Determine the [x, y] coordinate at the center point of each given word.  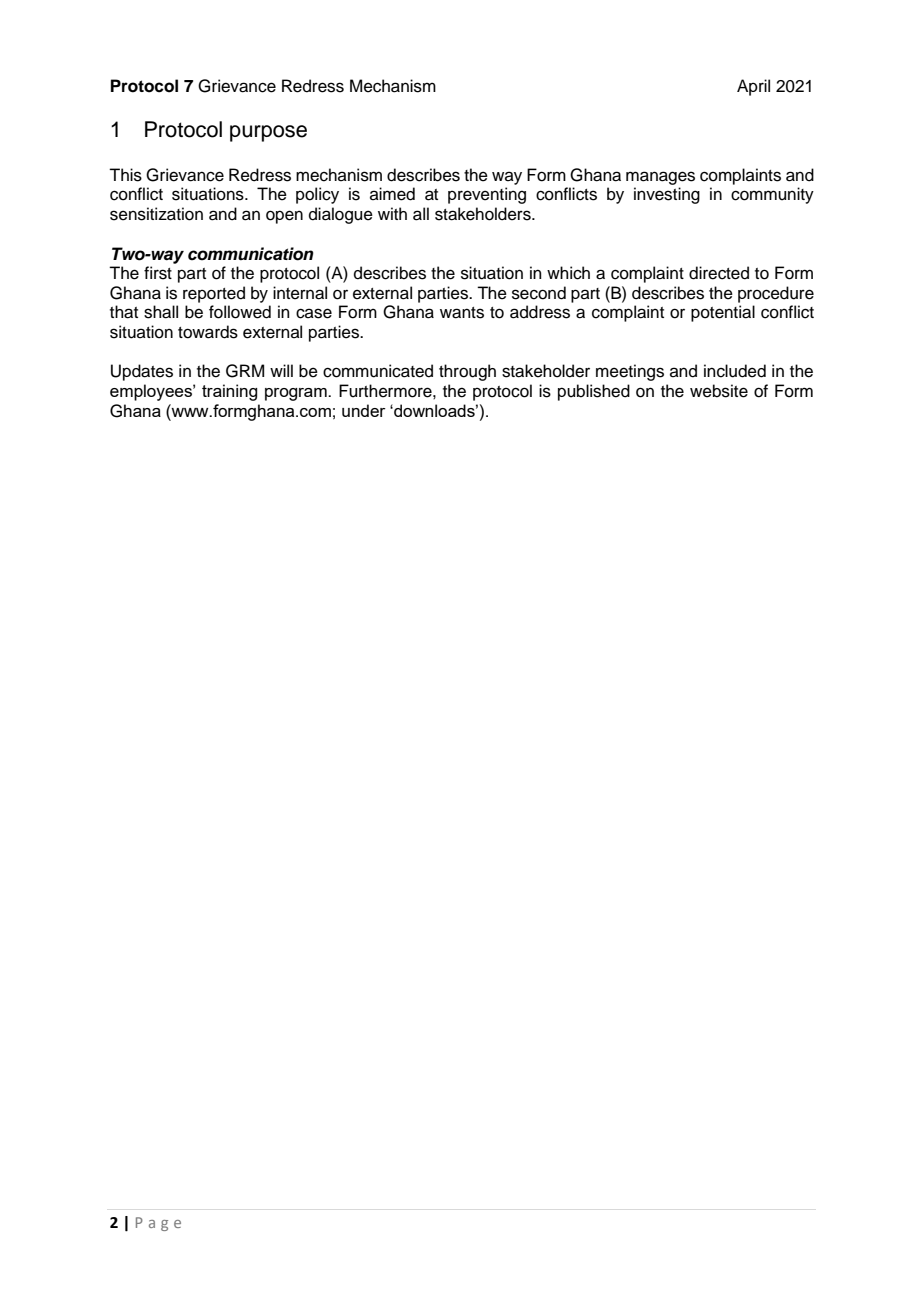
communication [251, 254]
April [753, 87]
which [568, 273]
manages [660, 178]
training [229, 392]
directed [719, 273]
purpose [268, 133]
